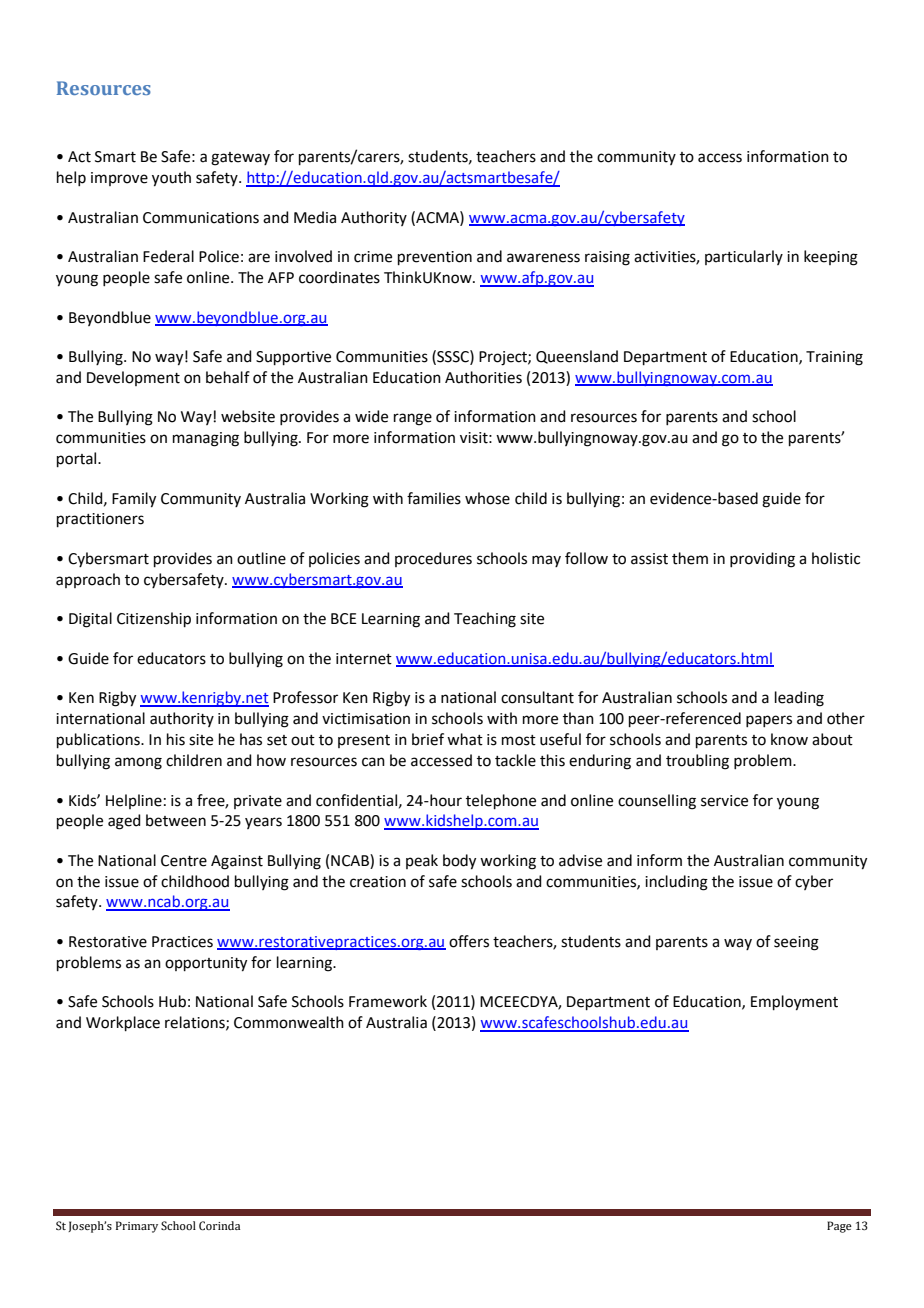 The height and width of the screenshot is (1308, 924). What do you see at coordinates (171, 179) in the screenshot?
I see `youth` at bounding box center [171, 179].
